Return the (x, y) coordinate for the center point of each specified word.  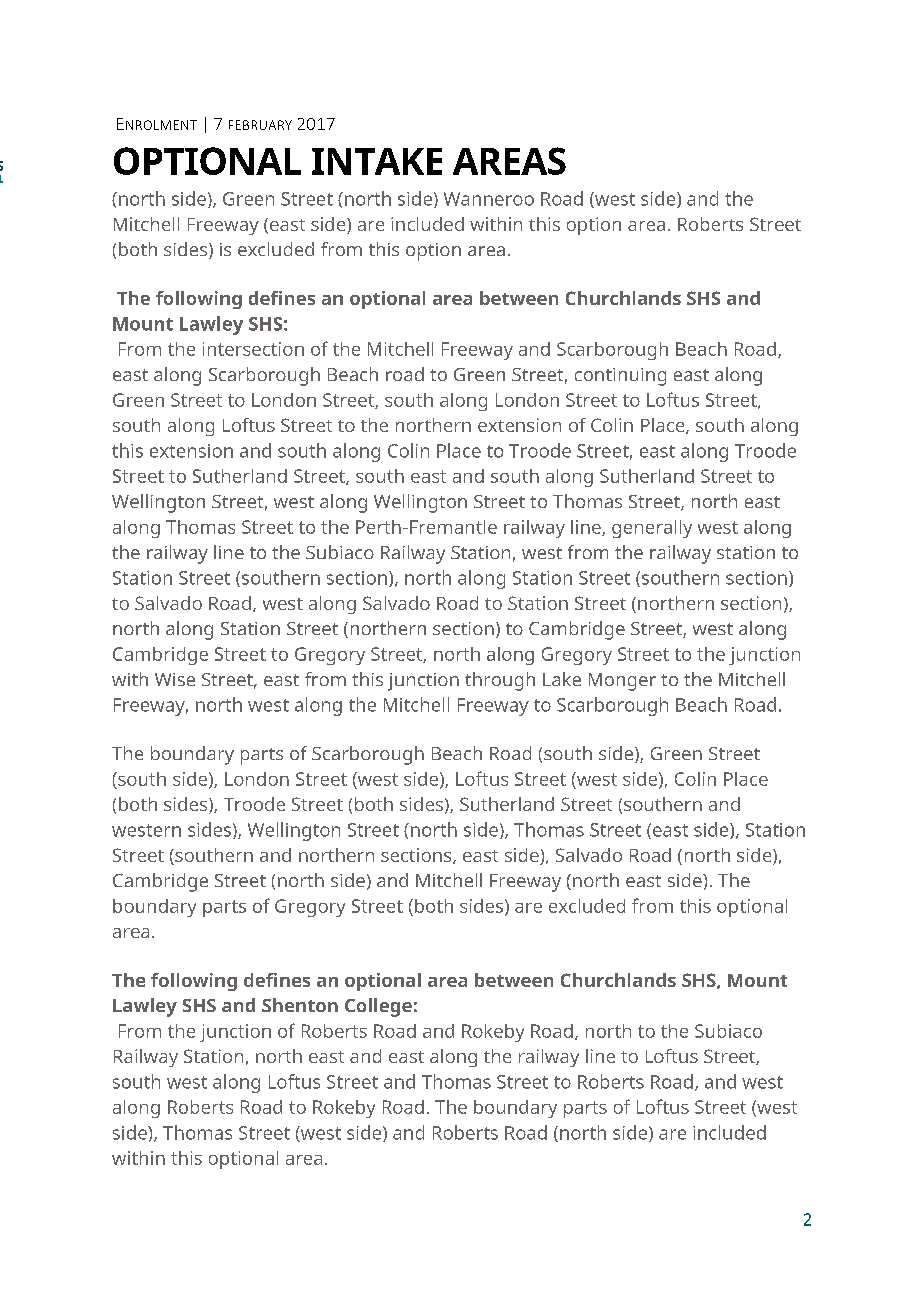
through (500, 681)
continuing (620, 377)
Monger (622, 682)
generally (652, 529)
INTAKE (377, 161)
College (378, 1007)
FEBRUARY (260, 125)
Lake (562, 679)
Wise (175, 679)
